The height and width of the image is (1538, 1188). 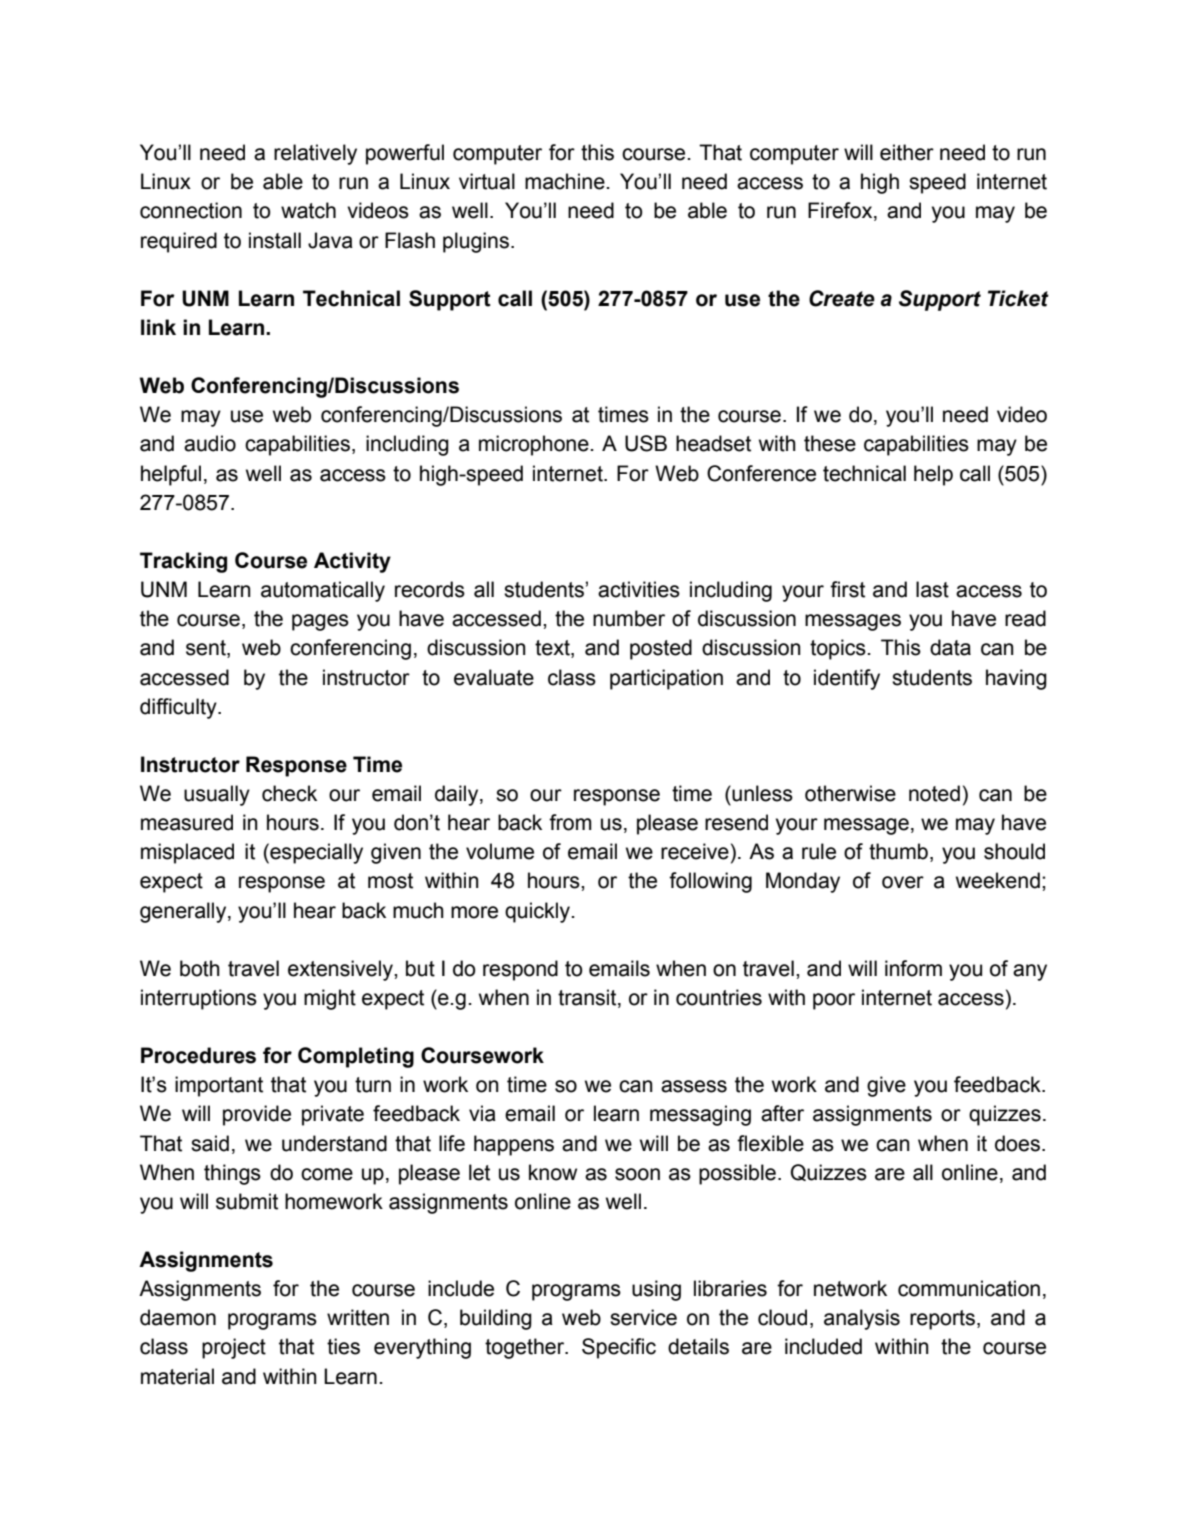 What do you see at coordinates (694, 1086) in the image?
I see `assess` at bounding box center [694, 1086].
